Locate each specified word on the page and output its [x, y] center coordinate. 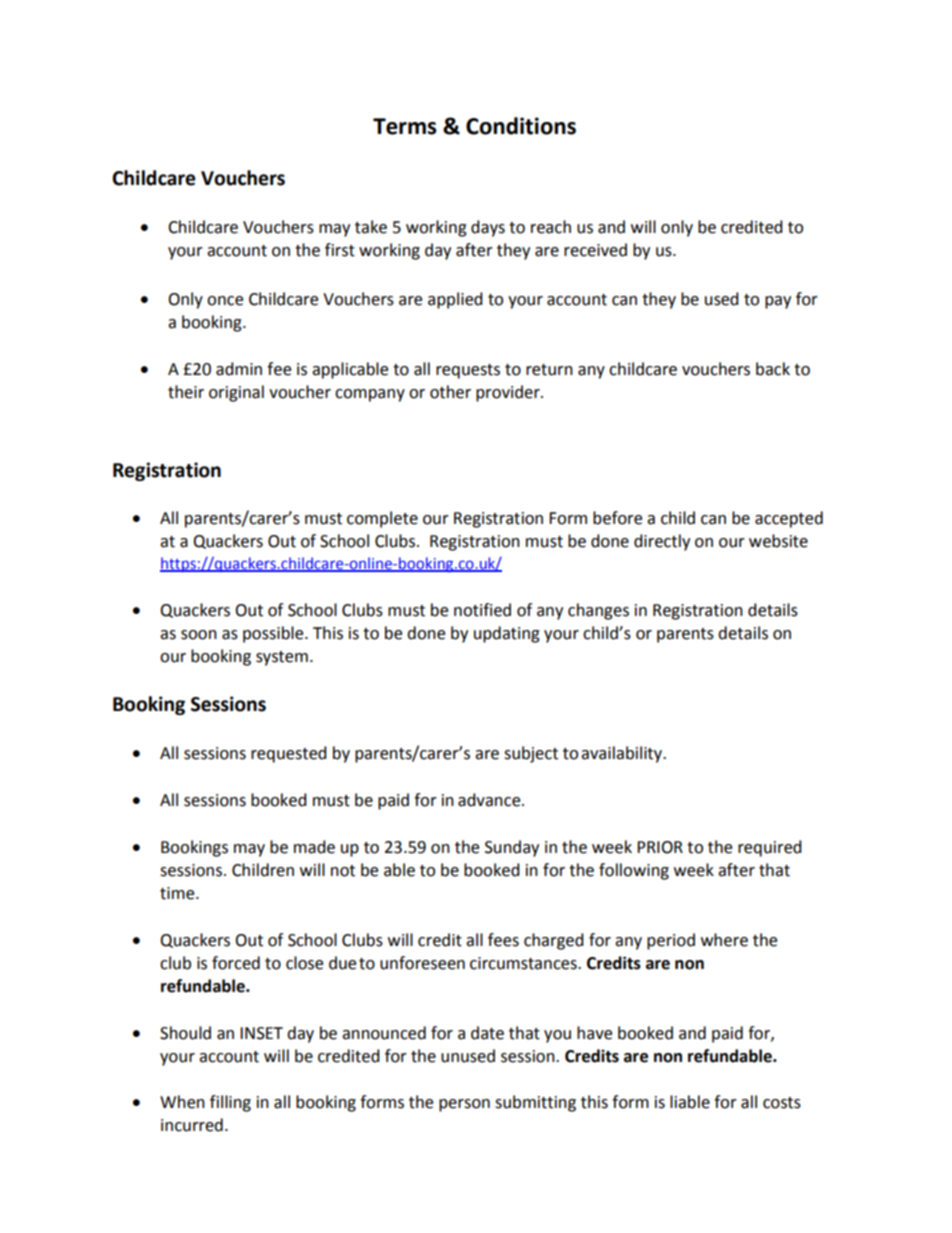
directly [662, 542]
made [314, 847]
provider [509, 393]
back [773, 369]
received [595, 250]
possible [274, 634]
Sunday [512, 848]
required [770, 848]
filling [230, 1103]
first [340, 250]
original [236, 393]
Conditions [521, 126]
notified [482, 610]
